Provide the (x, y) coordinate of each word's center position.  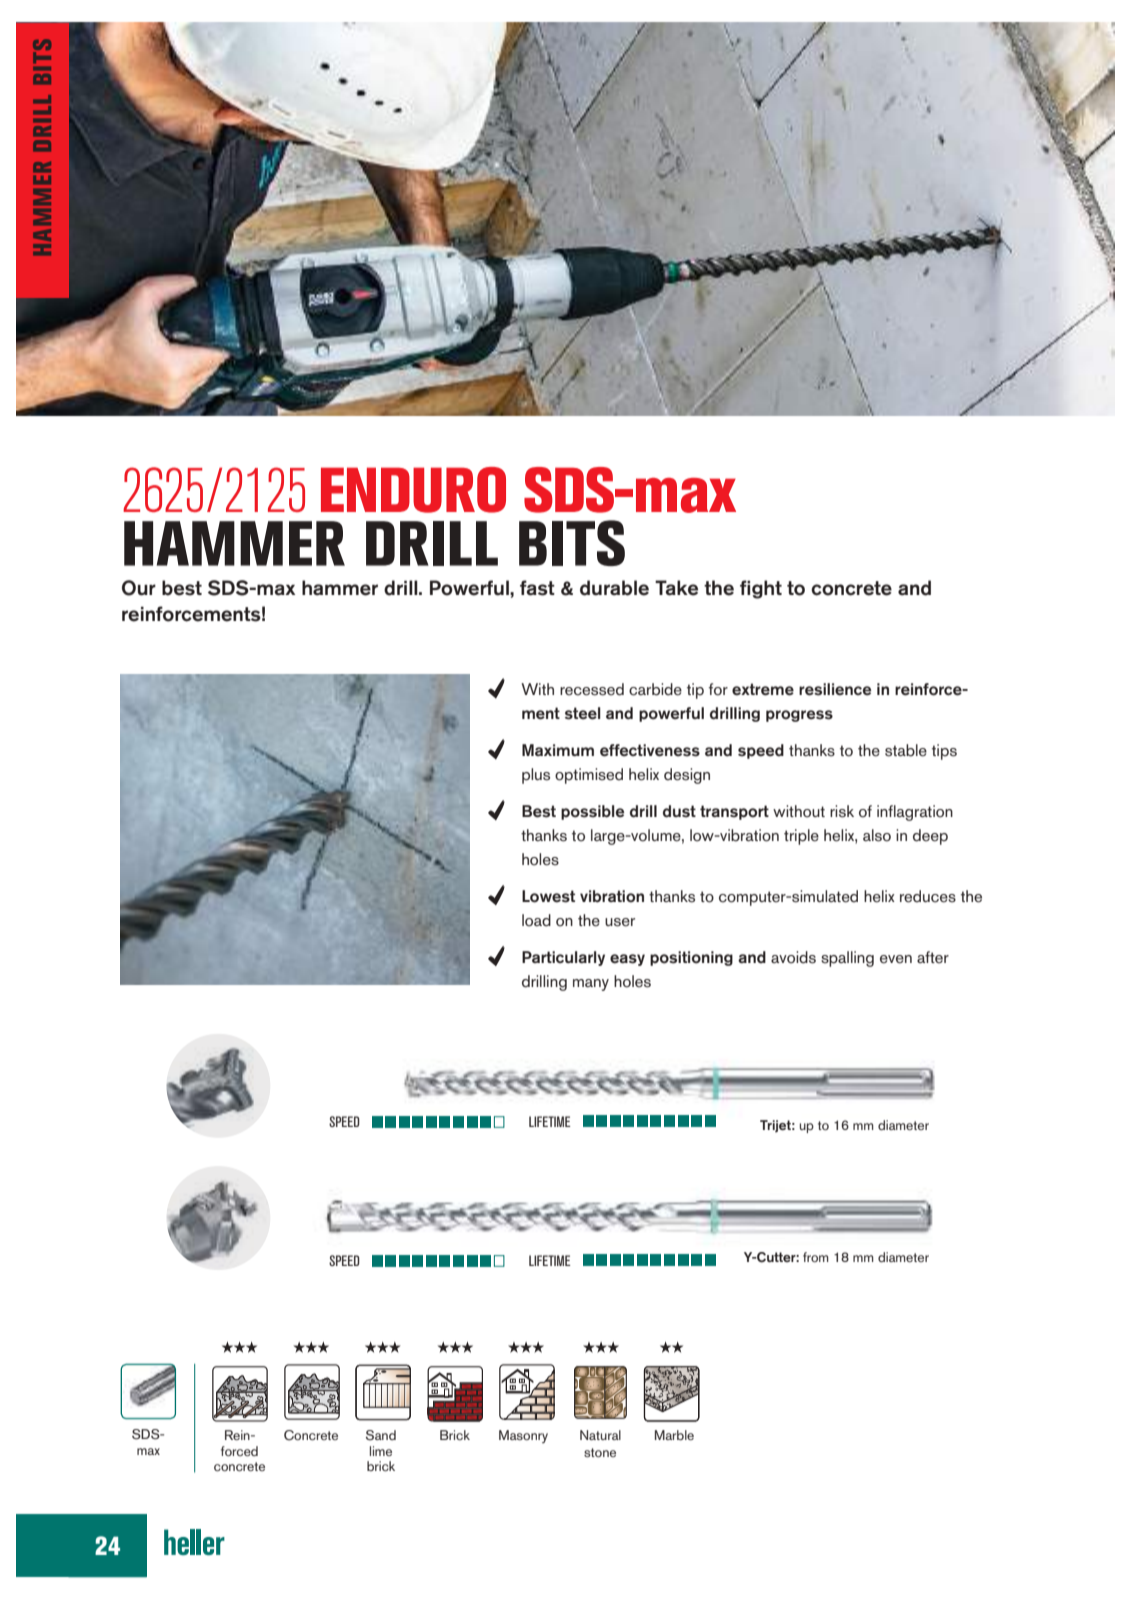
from (816, 1257)
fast (537, 588)
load (536, 920)
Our (139, 588)
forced (239, 1451)
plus (536, 776)
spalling (847, 959)
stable (906, 750)
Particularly (563, 958)
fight (761, 589)
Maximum (558, 750)
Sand (381, 1435)
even (896, 959)
